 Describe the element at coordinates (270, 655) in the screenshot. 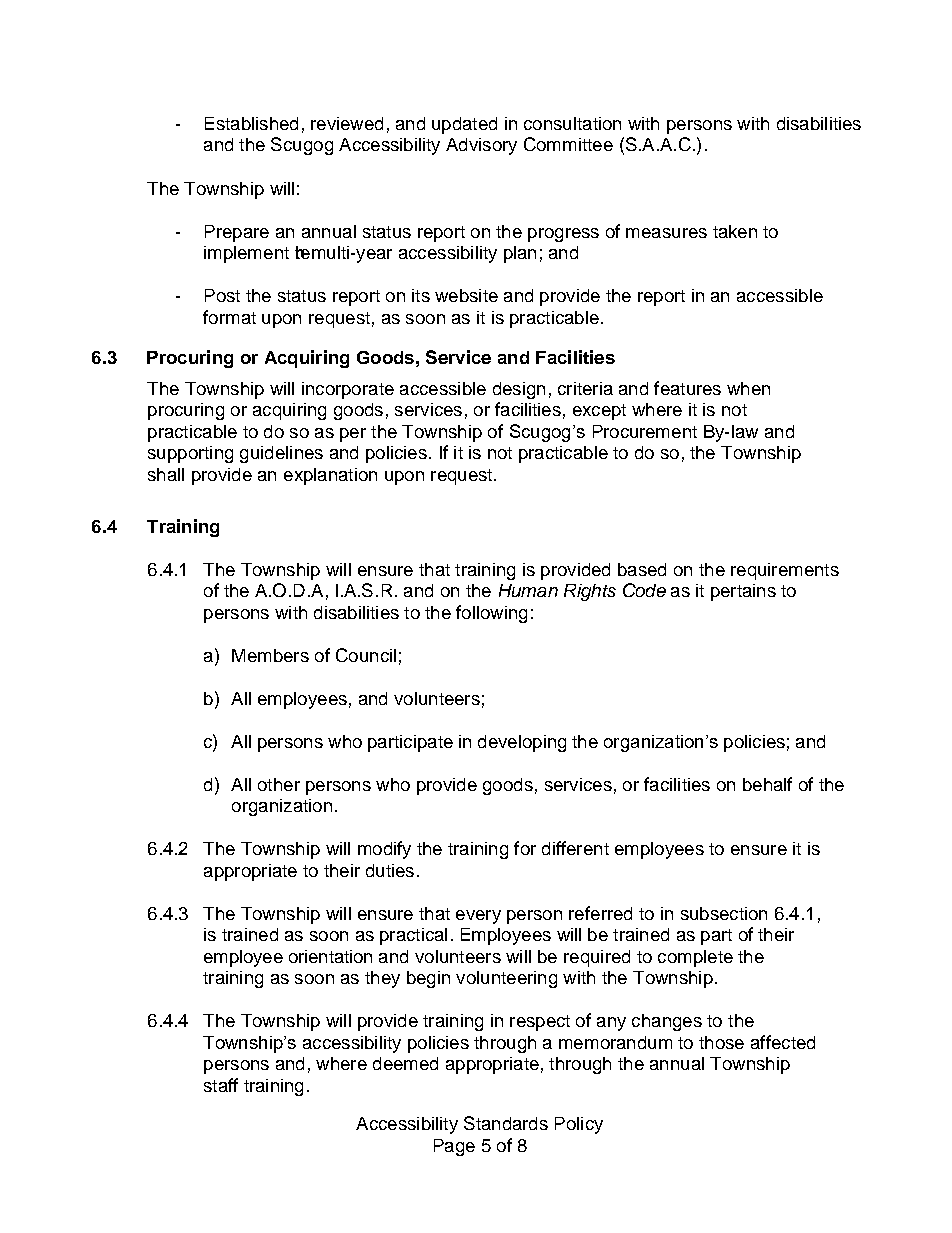

I see `Members` at that location.
